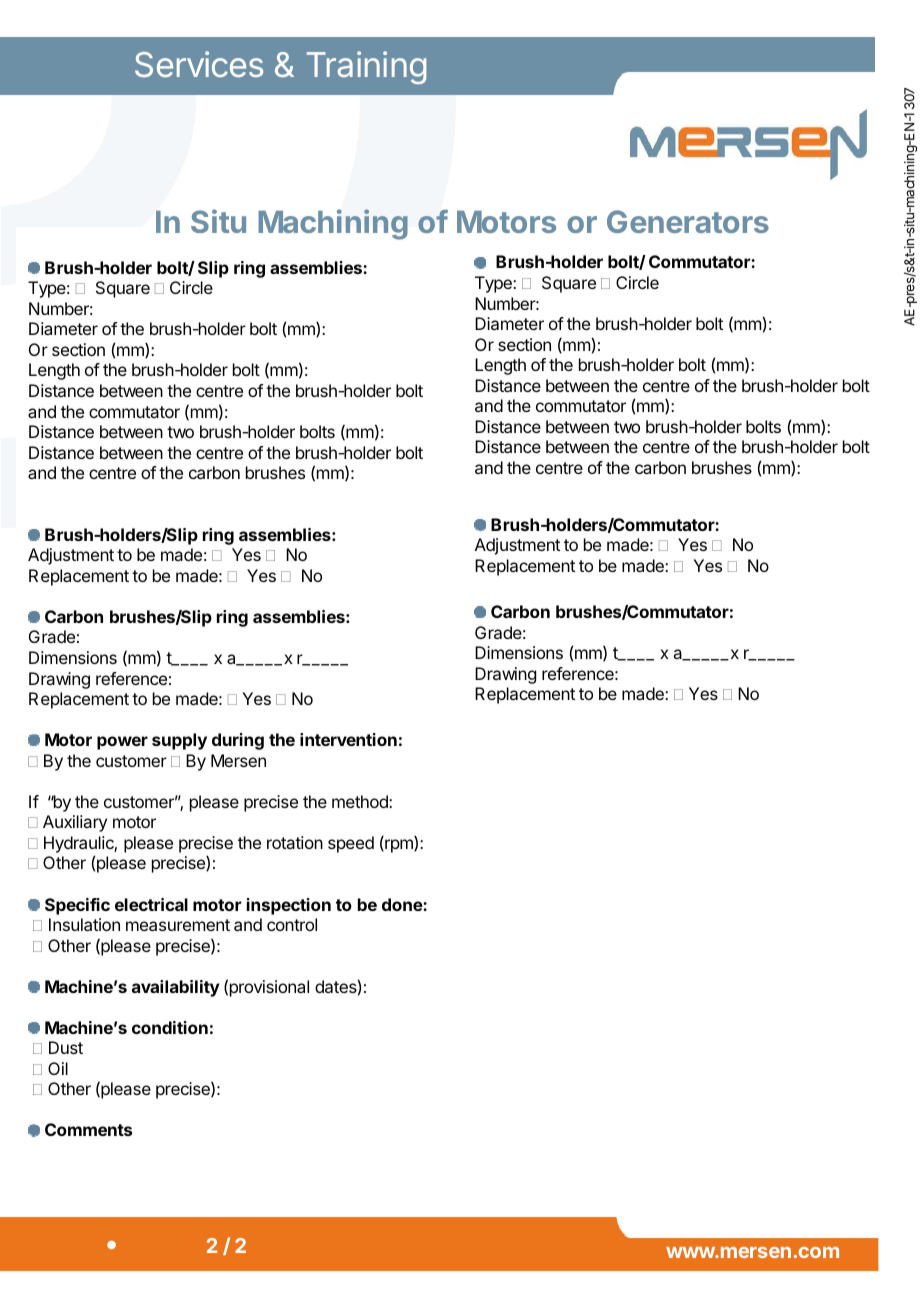 This page has width=924, height=1308. Describe the element at coordinates (399, 846) in the page. I see `rpm` at that location.
